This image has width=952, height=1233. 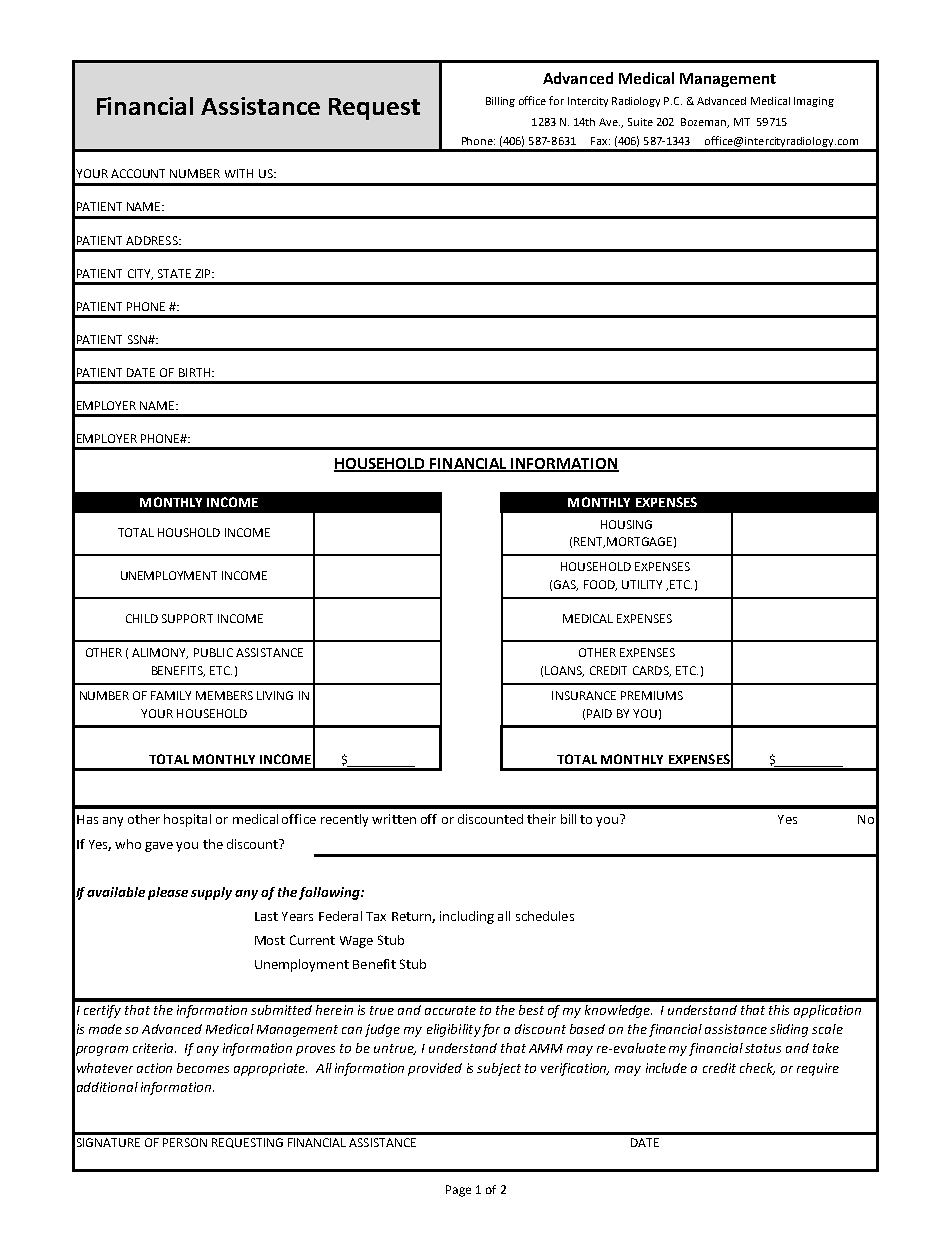 I want to click on written, so click(x=394, y=819).
